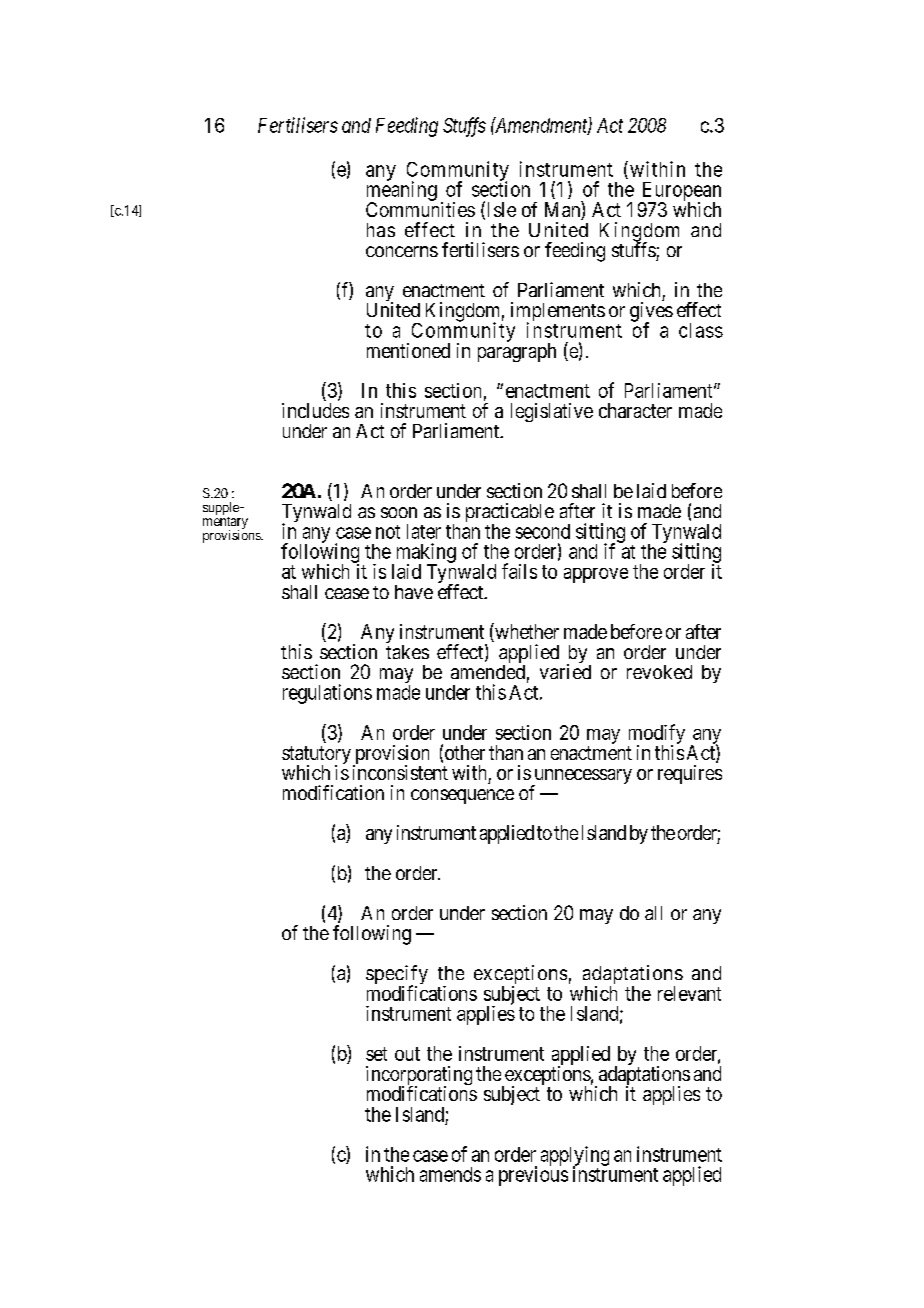 The image size is (924, 1308). I want to click on has, so click(381, 230).
